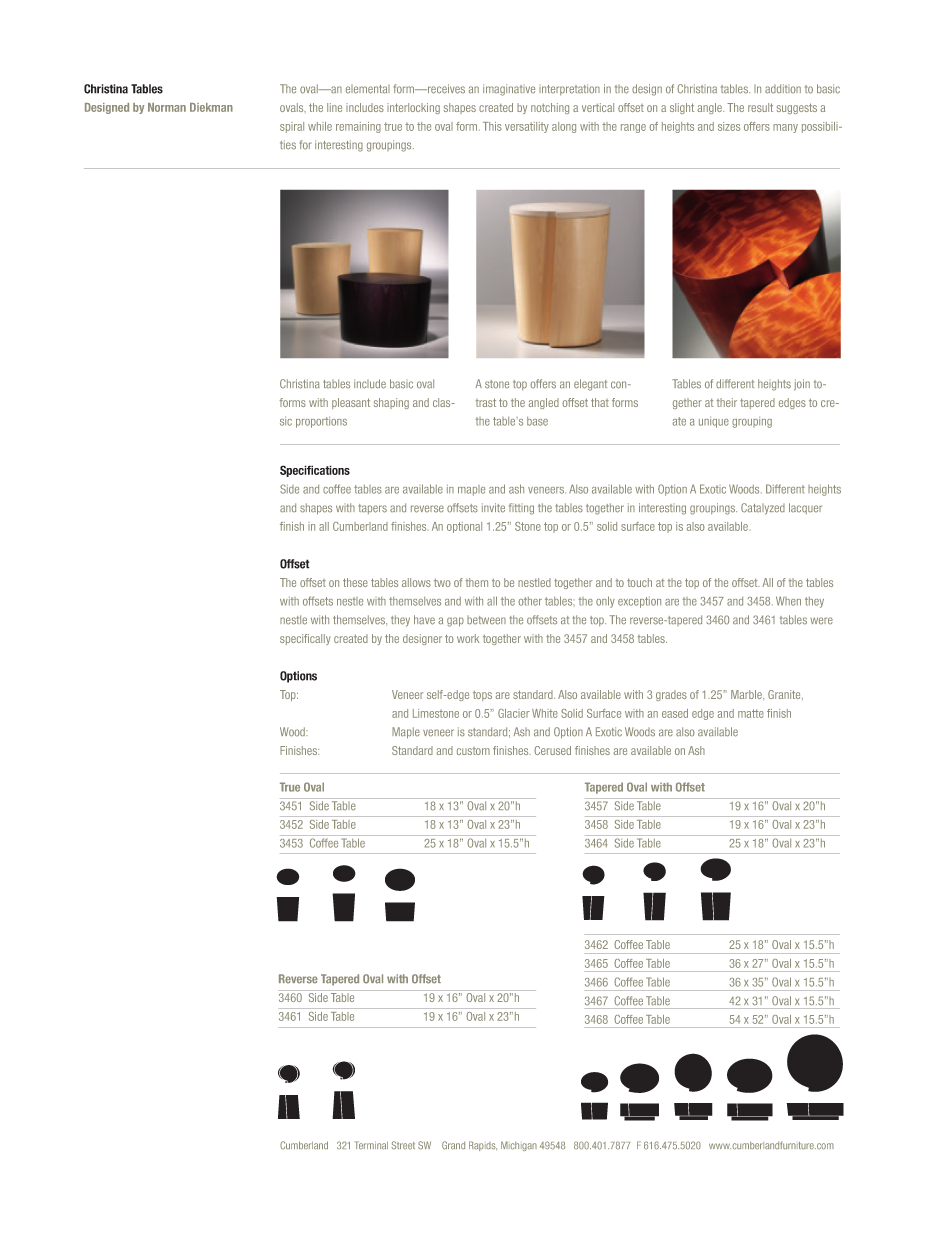 Image resolution: width=952 pixels, height=1233 pixels. Describe the element at coordinates (729, 126) in the screenshot. I see `sizes` at that location.
